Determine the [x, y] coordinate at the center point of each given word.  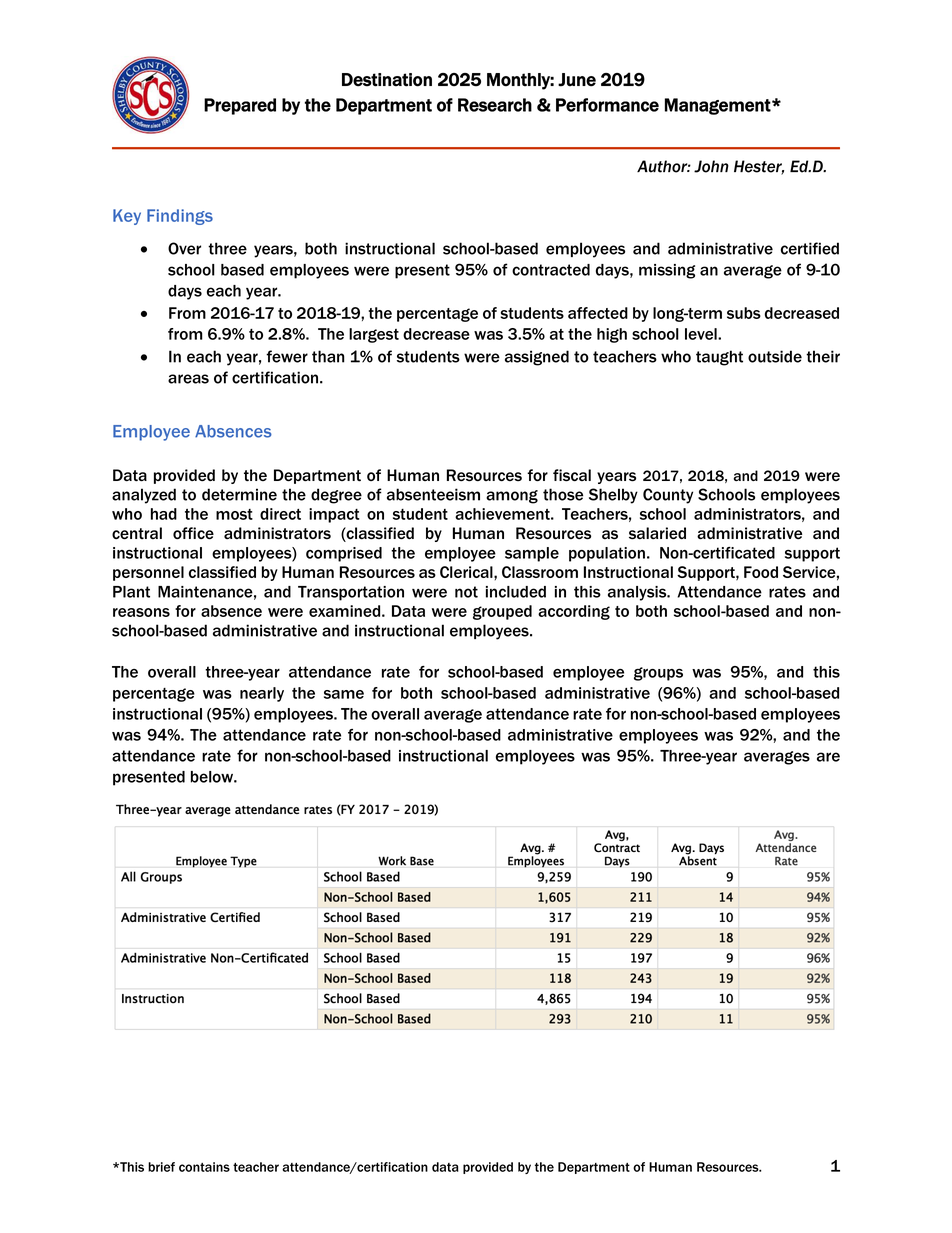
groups [658, 674]
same [344, 694]
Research [495, 105]
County [668, 496]
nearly [262, 694]
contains [204, 1167]
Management [719, 106]
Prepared [240, 106]
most [234, 514]
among [512, 497]
